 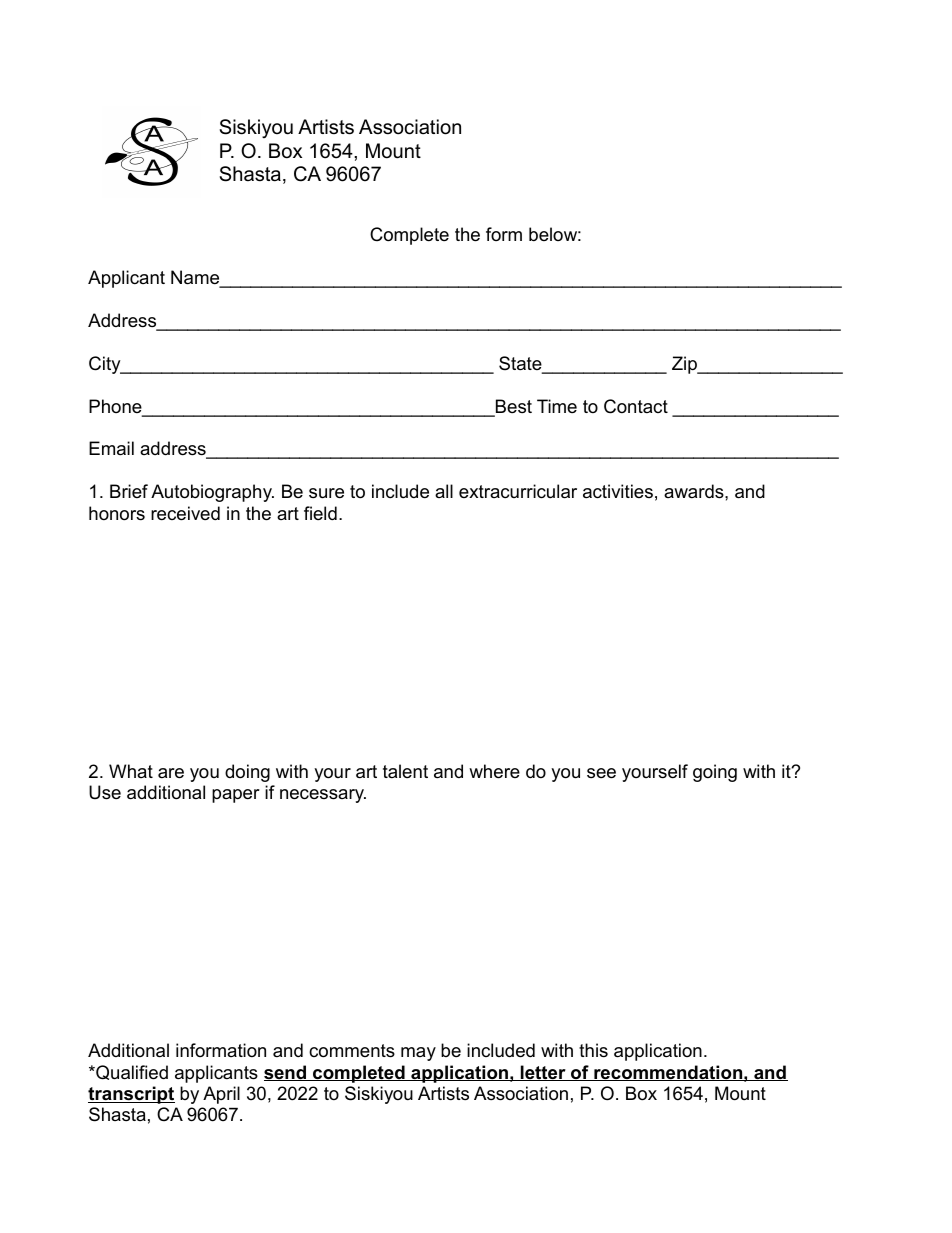 What do you see at coordinates (236, 796) in the screenshot?
I see `paper` at bounding box center [236, 796].
